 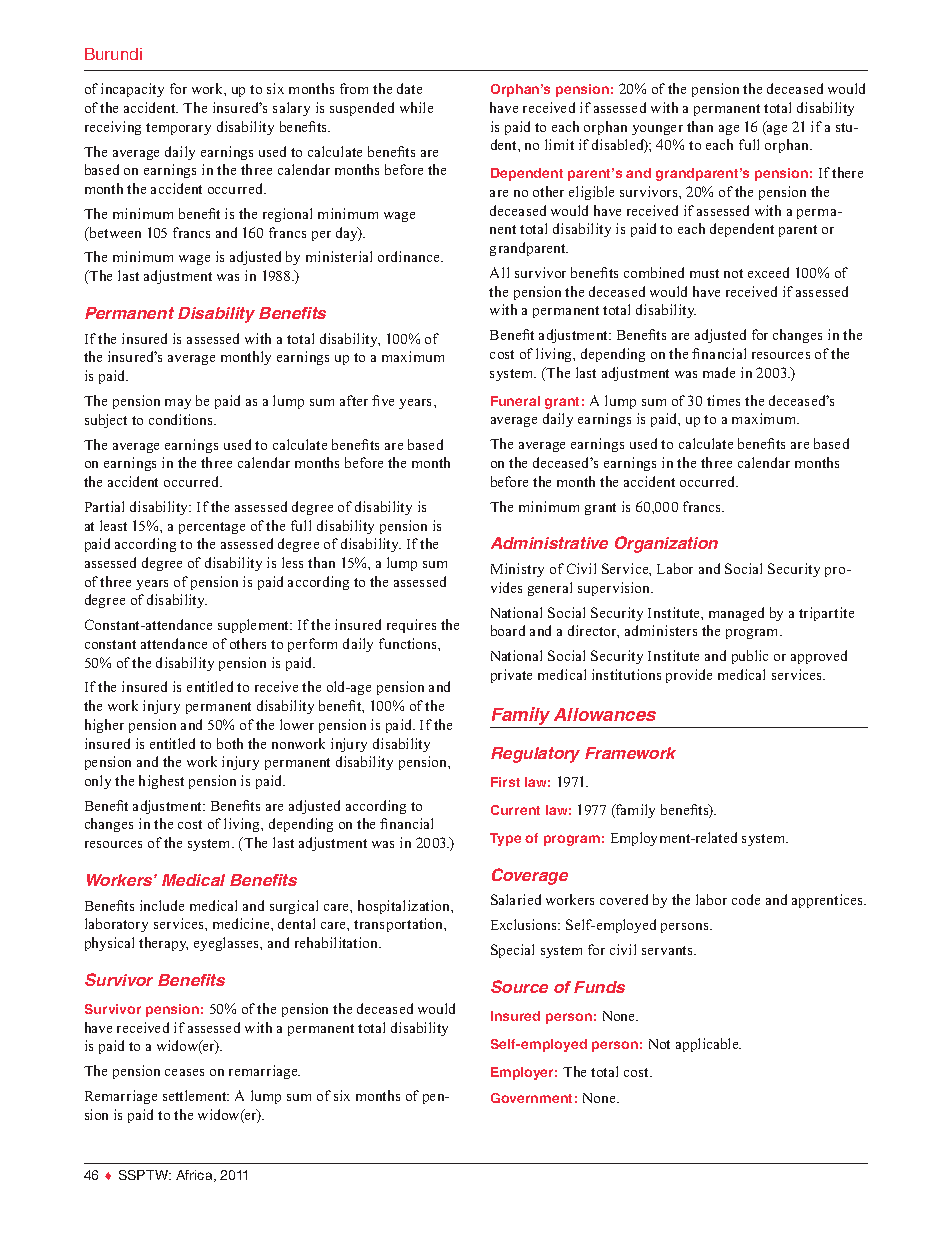 What do you see at coordinates (132, 90) in the image?
I see `incapacity` at bounding box center [132, 90].
